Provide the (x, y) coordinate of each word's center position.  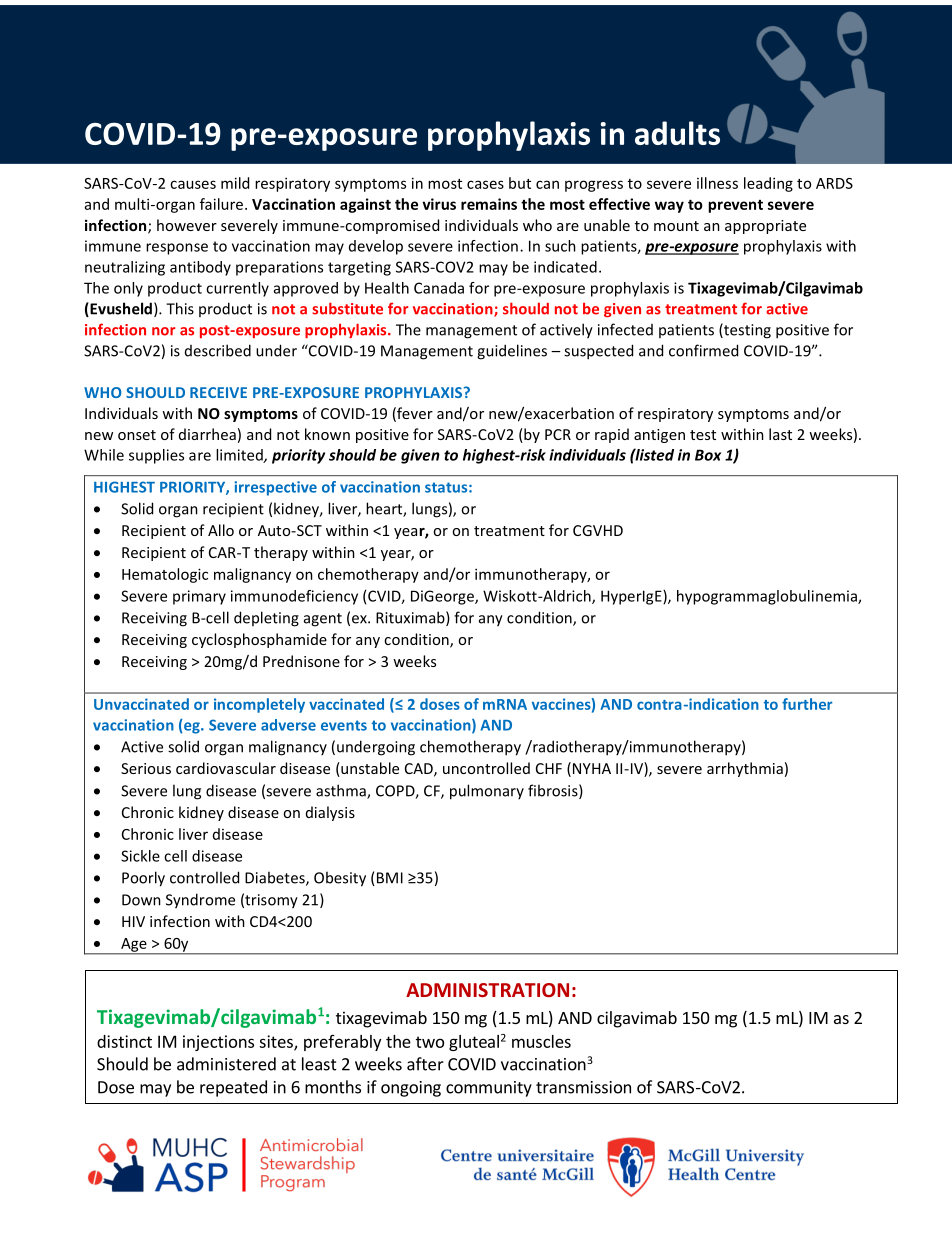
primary (199, 597)
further (807, 704)
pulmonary (487, 792)
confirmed (703, 350)
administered (226, 1064)
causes (193, 184)
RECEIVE (218, 392)
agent (323, 620)
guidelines (512, 352)
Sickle (140, 856)
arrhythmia (745, 769)
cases (485, 184)
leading (768, 184)
